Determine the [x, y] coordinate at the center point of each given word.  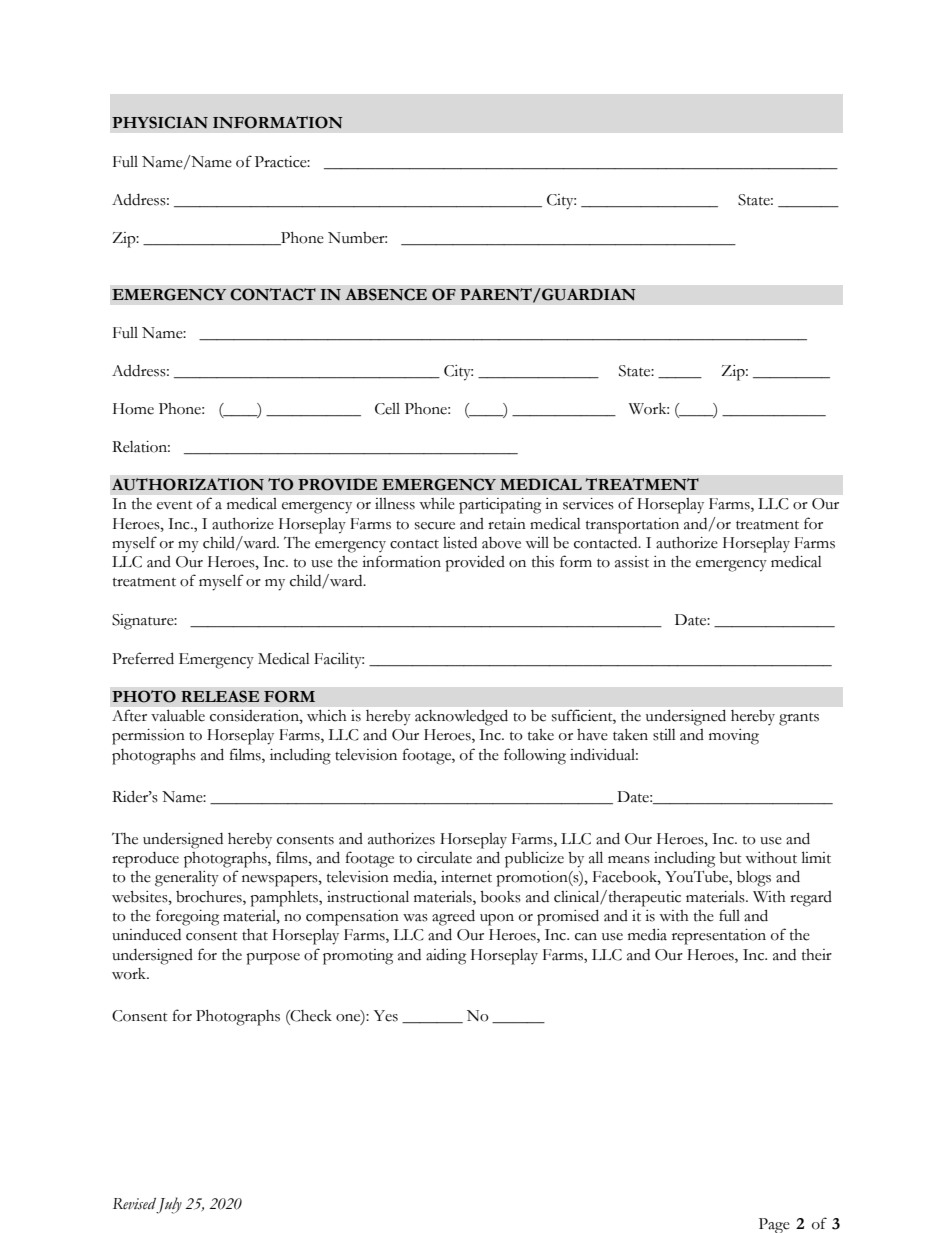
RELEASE [220, 696]
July [169, 1205]
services [588, 504]
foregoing [187, 917]
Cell [387, 409]
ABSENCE [386, 294]
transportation [632, 526]
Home [133, 409]
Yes [386, 1016]
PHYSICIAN [160, 122]
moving [734, 737]
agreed [453, 917]
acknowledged [461, 717]
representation [719, 937]
